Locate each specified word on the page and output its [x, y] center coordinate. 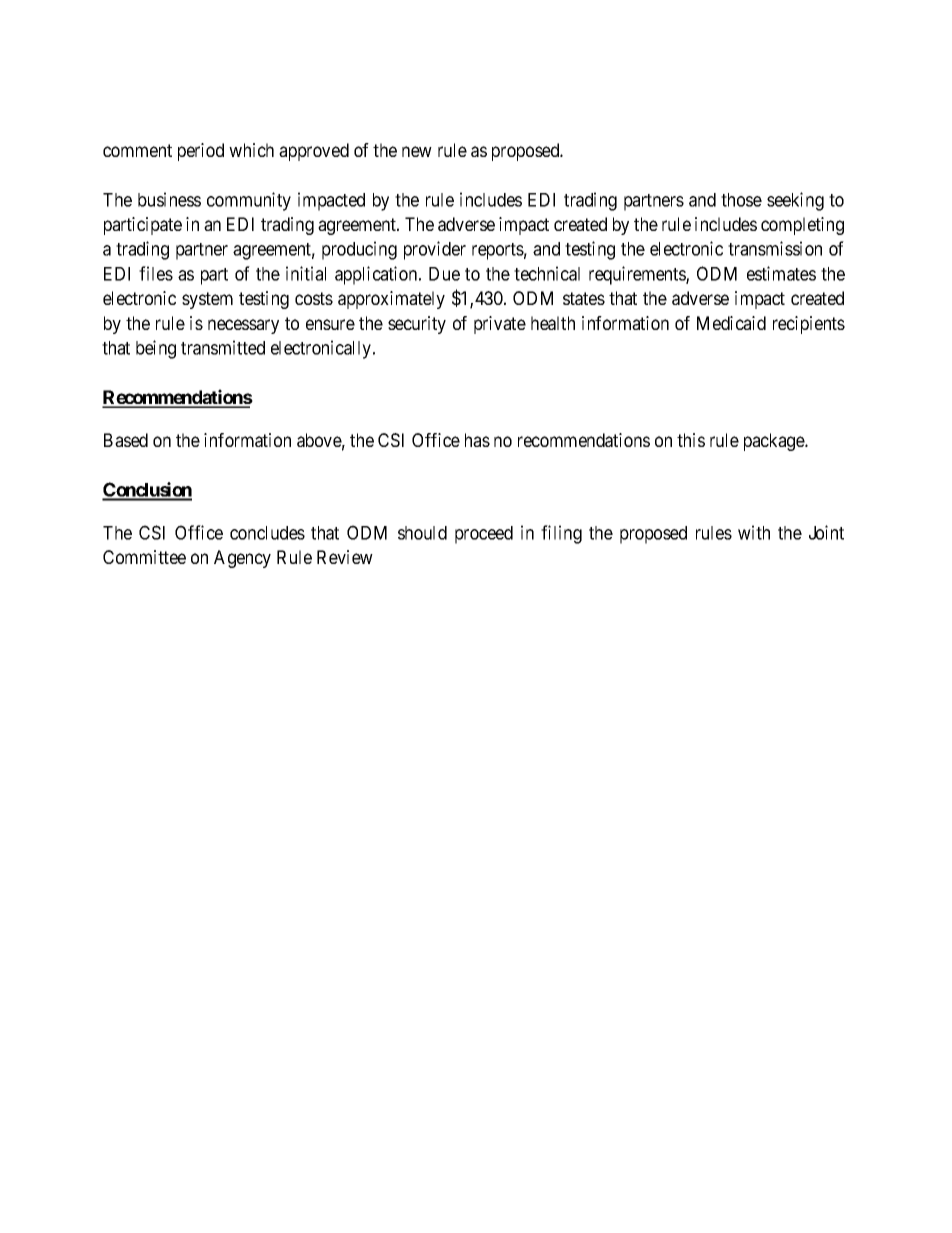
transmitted [223, 347]
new [417, 151]
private [500, 325]
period [201, 152]
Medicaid [731, 323]
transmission [775, 248]
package [775, 442]
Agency [242, 559]
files [156, 273]
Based [126, 440]
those [741, 200]
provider [435, 250]
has [477, 440]
